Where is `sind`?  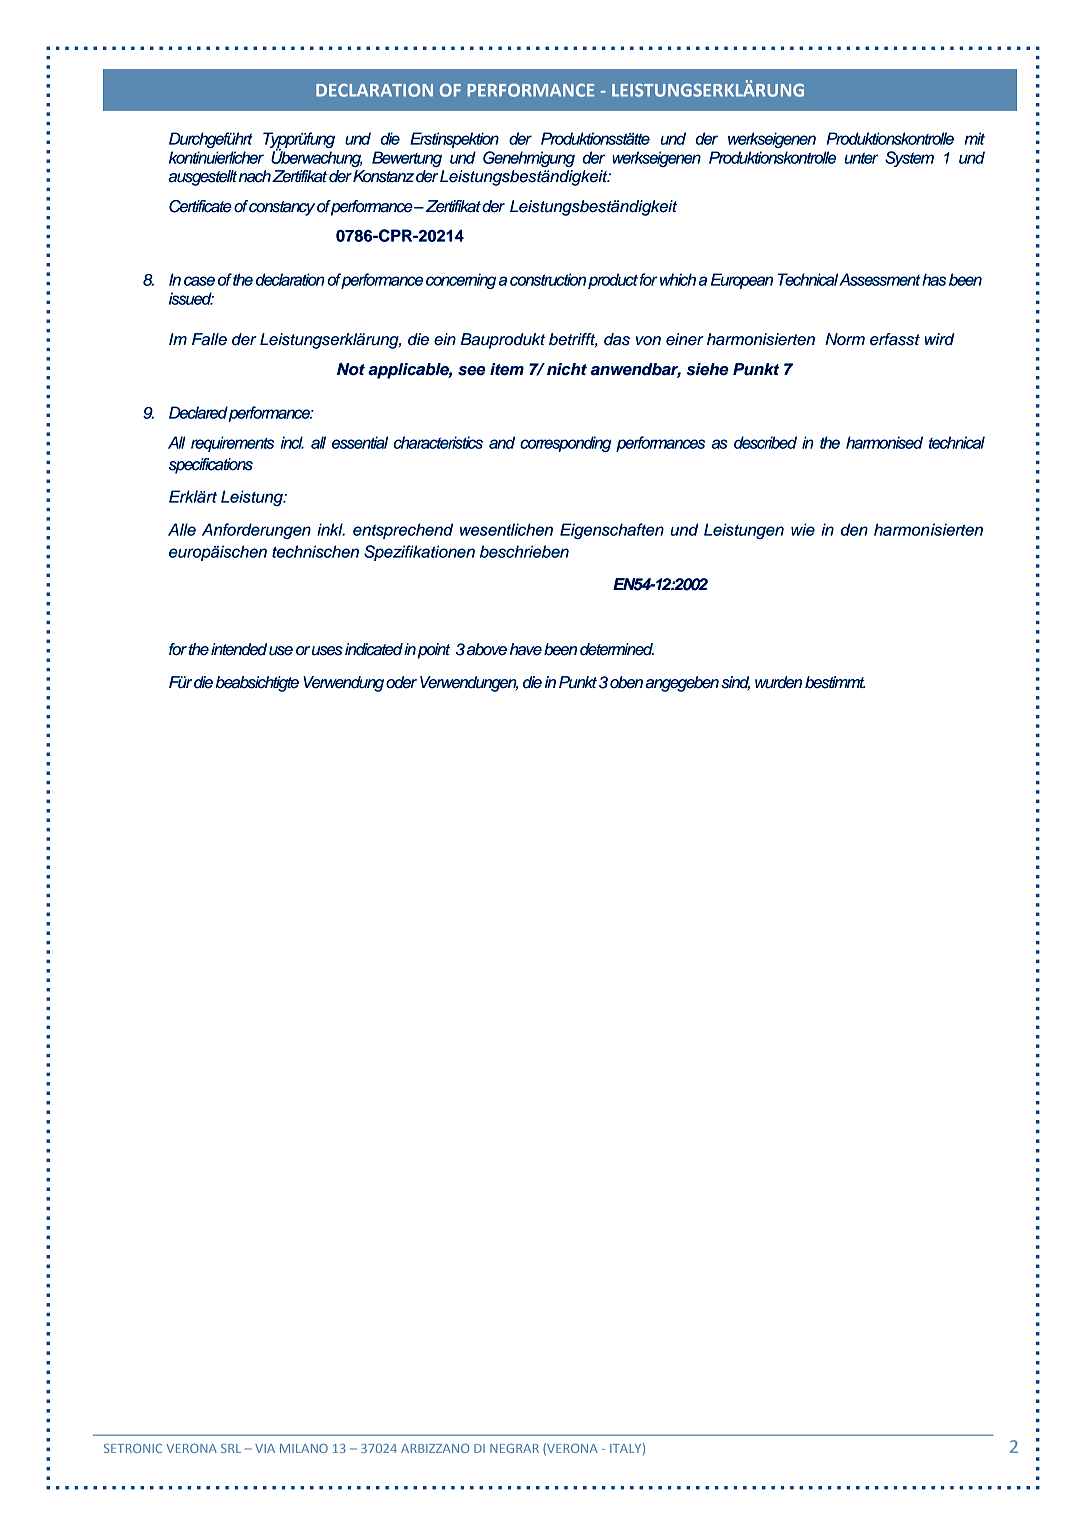
sind is located at coordinates (735, 683).
